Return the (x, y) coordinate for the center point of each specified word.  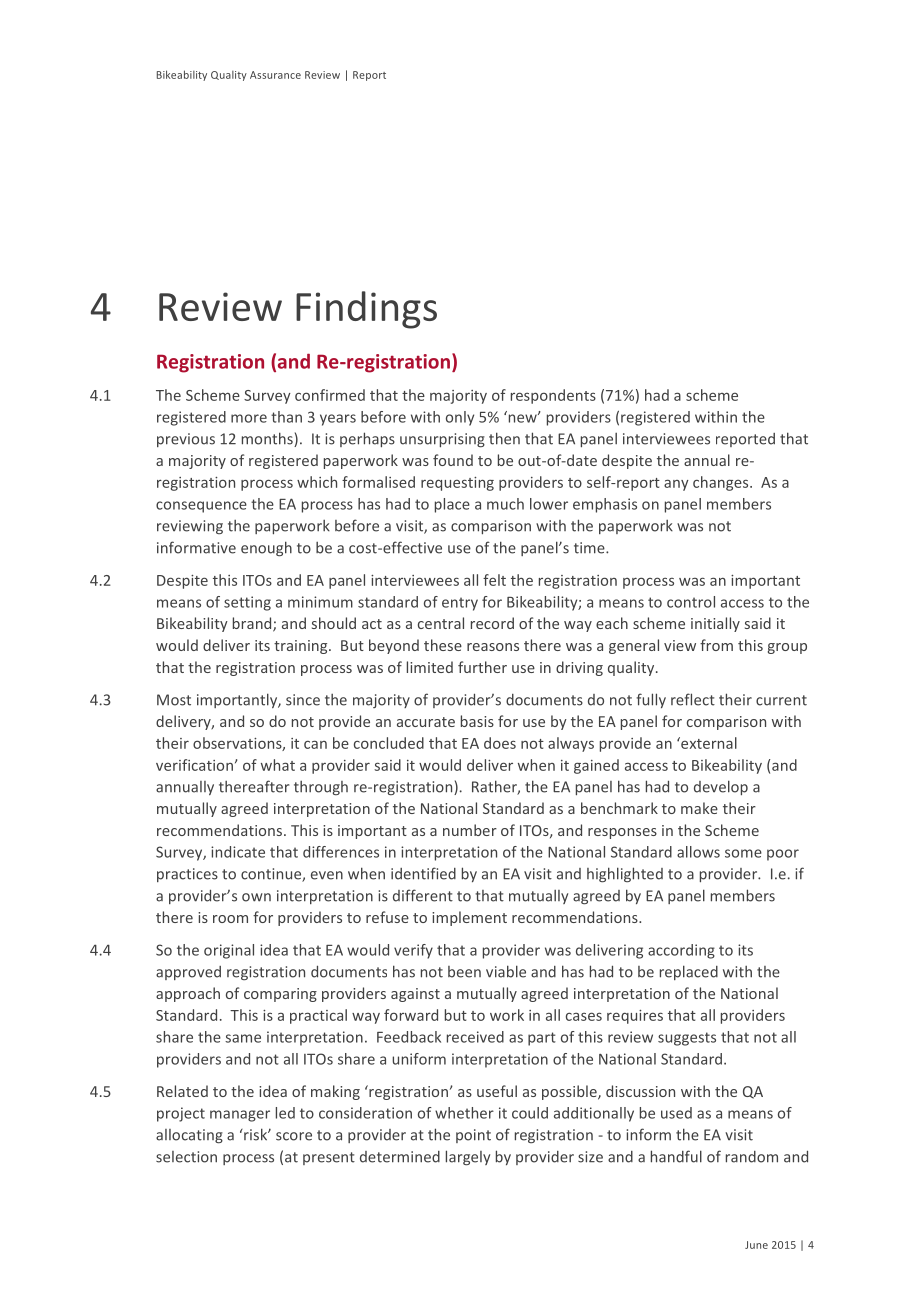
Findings (366, 310)
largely (468, 1158)
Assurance (275, 75)
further (482, 667)
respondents (553, 396)
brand (253, 624)
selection (186, 1157)
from (716, 645)
